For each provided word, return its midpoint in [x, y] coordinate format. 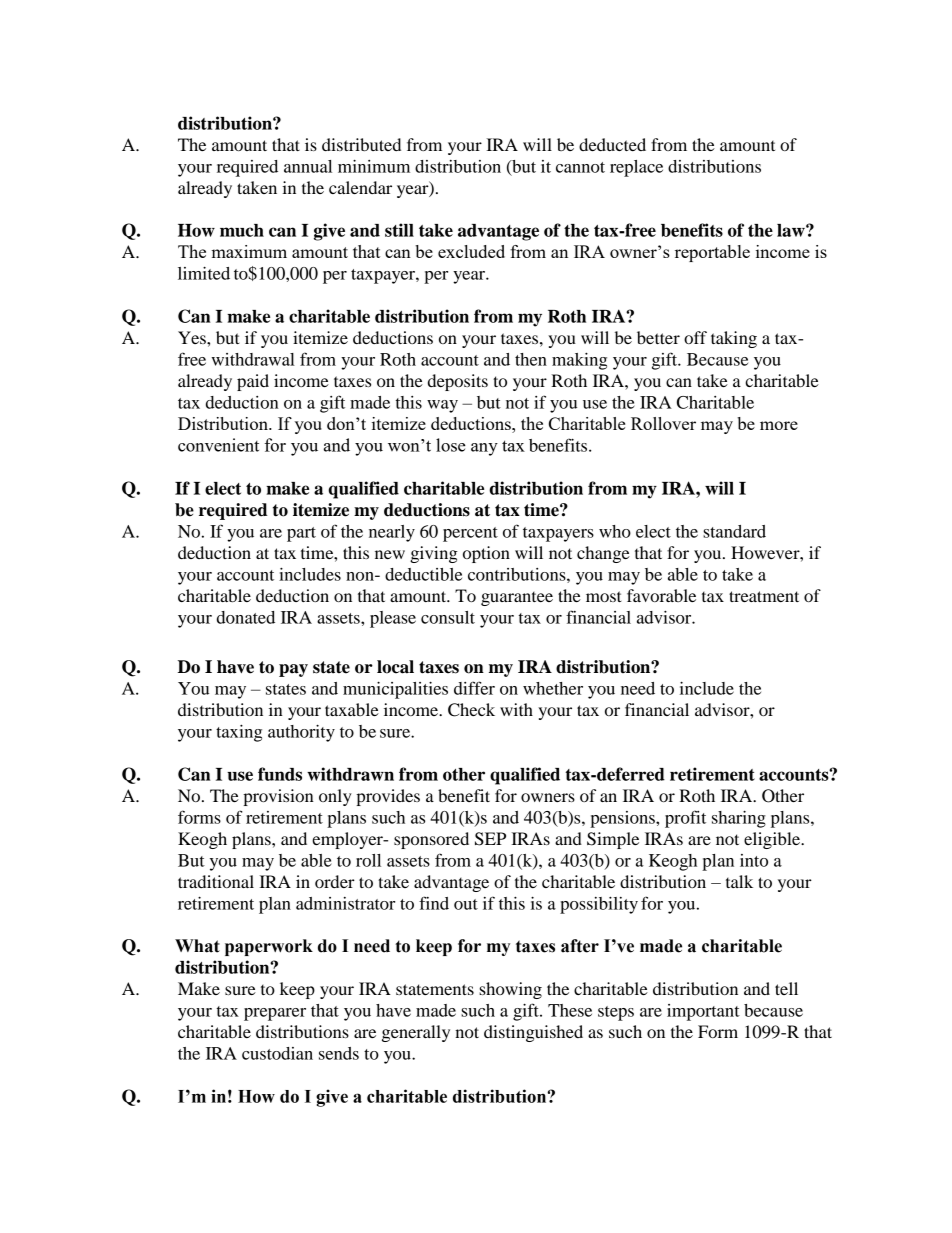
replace [636, 168]
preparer [275, 1014]
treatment [764, 596]
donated [246, 617]
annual [308, 166]
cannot [580, 167]
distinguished [533, 1033]
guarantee [517, 599]
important [703, 1012]
